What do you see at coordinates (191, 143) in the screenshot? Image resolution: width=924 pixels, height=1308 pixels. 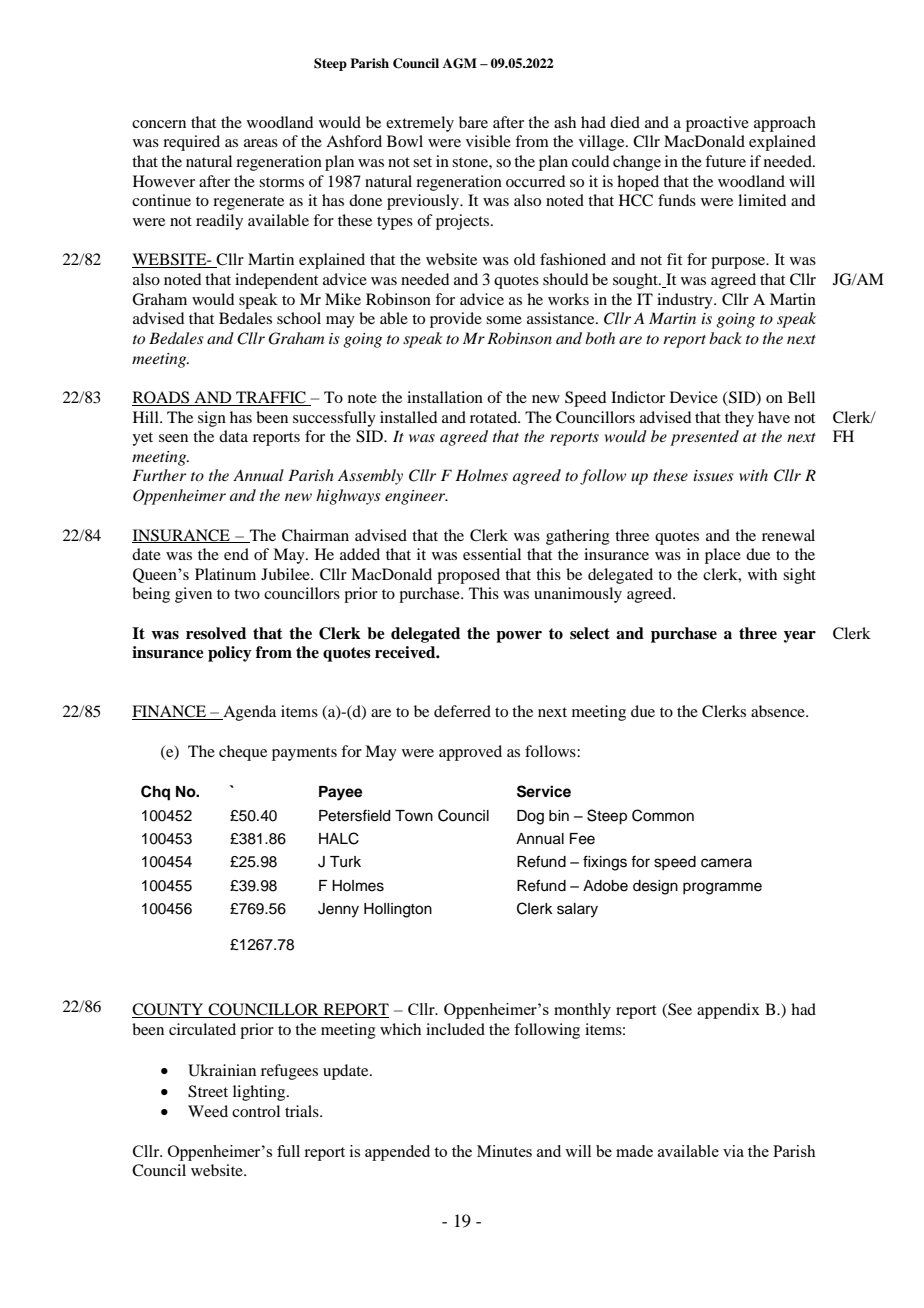 I see `required` at bounding box center [191, 143].
